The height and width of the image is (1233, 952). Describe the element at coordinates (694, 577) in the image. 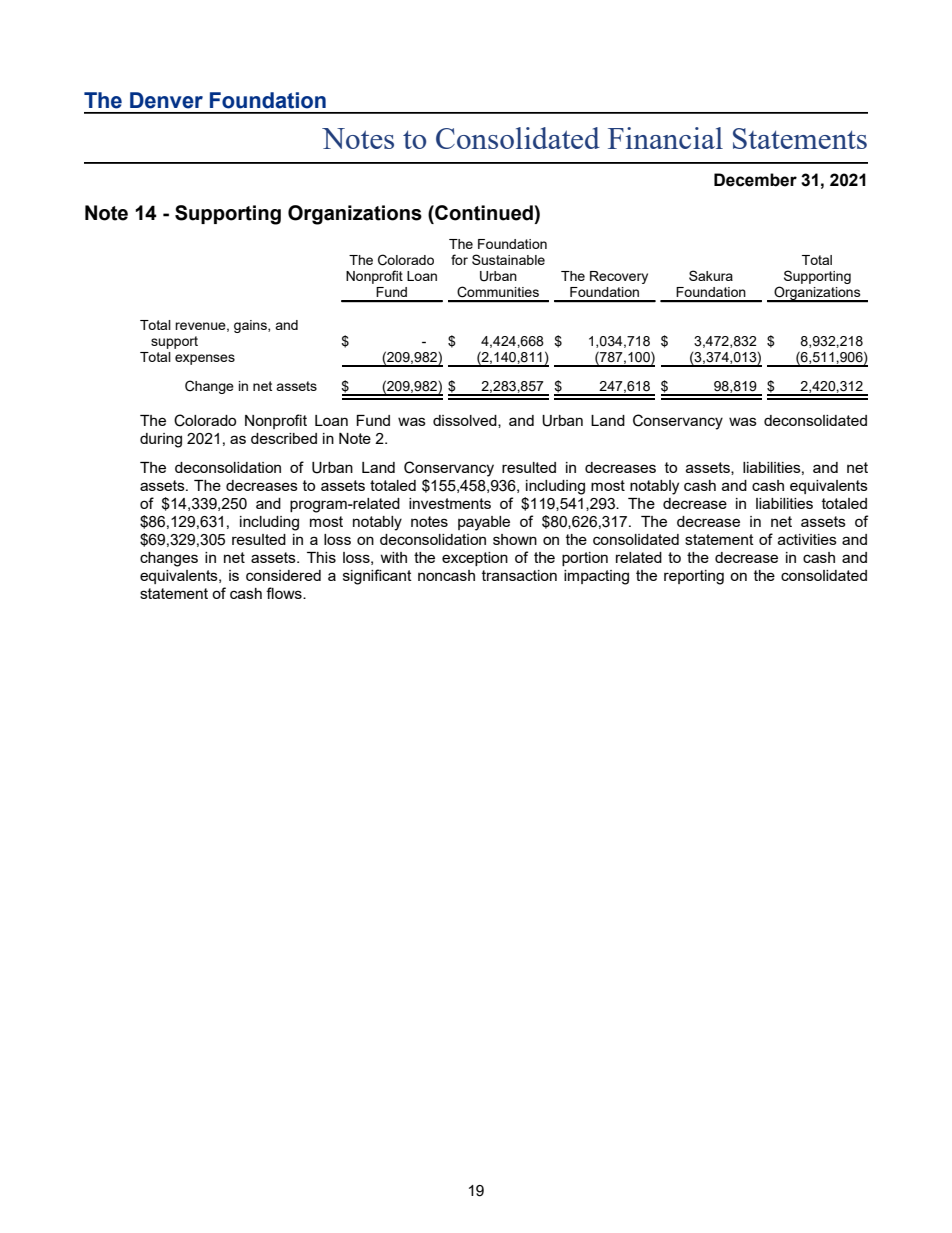

I see `reporting` at that location.
